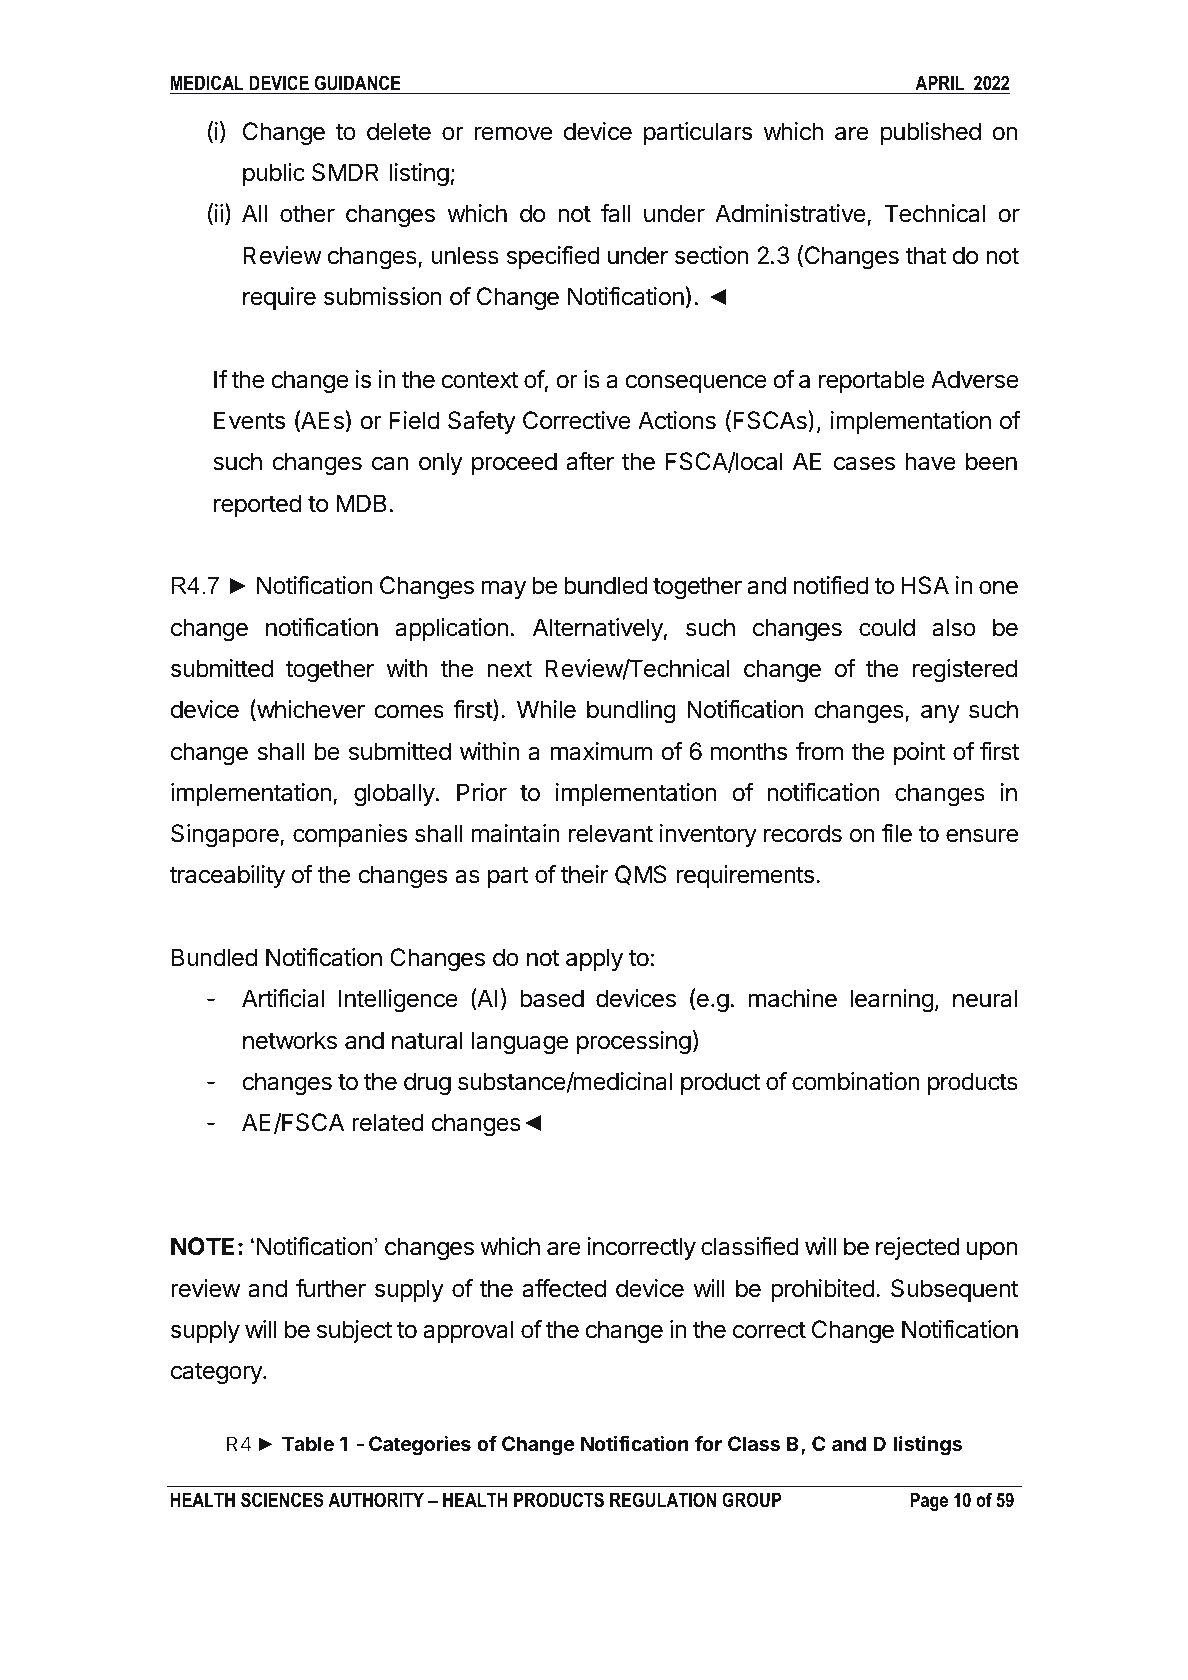  What do you see at coordinates (925, 585) in the page?
I see `HSA` at bounding box center [925, 585].
